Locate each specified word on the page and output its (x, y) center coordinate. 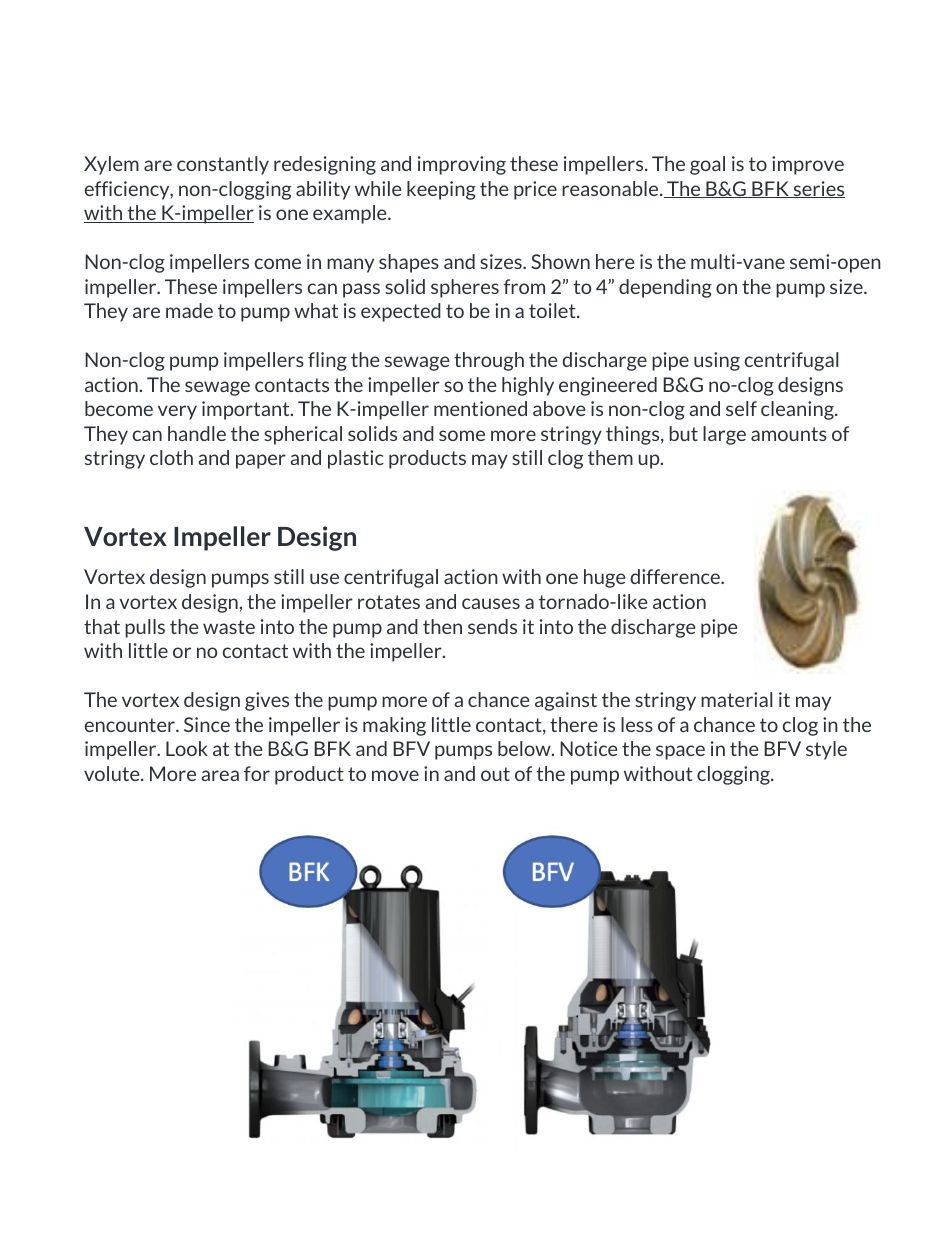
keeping (441, 190)
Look (187, 748)
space (680, 752)
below (525, 748)
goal (707, 165)
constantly (223, 165)
